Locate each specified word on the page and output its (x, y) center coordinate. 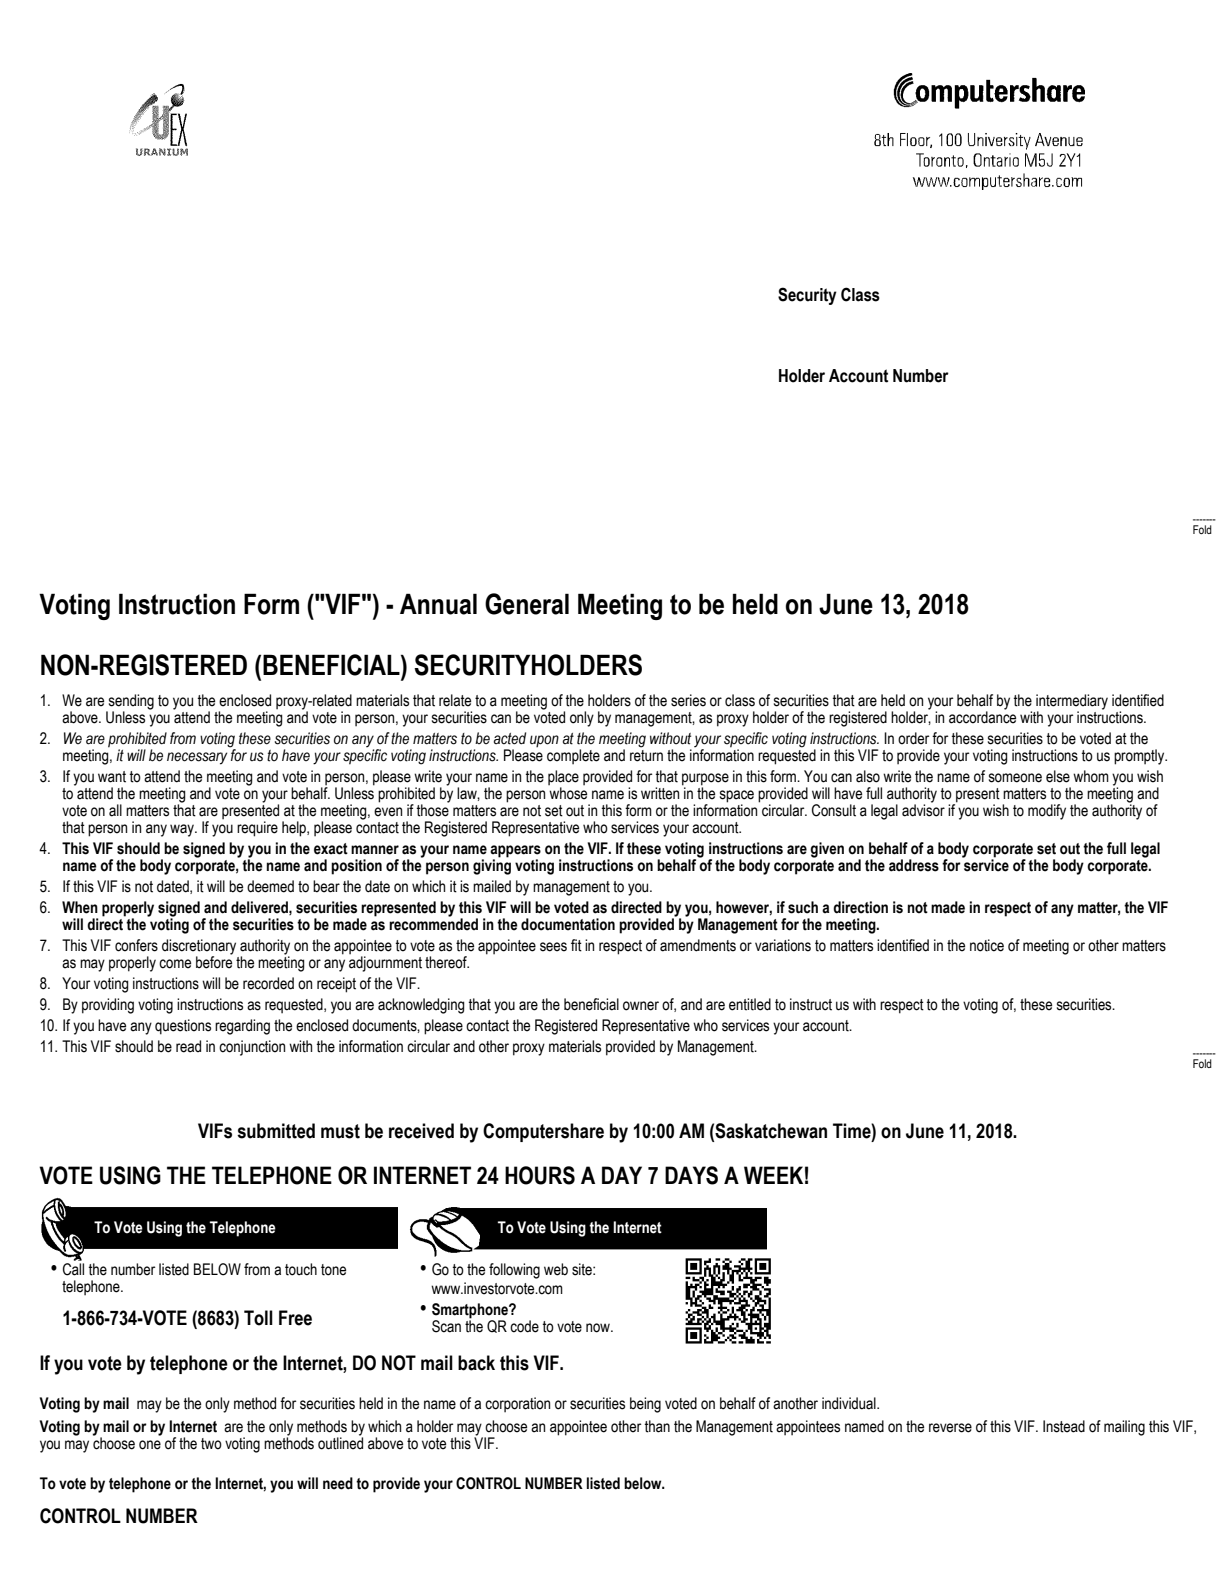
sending (131, 702)
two (211, 1444)
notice (987, 945)
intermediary (1072, 702)
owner (641, 1006)
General (527, 604)
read (188, 1046)
